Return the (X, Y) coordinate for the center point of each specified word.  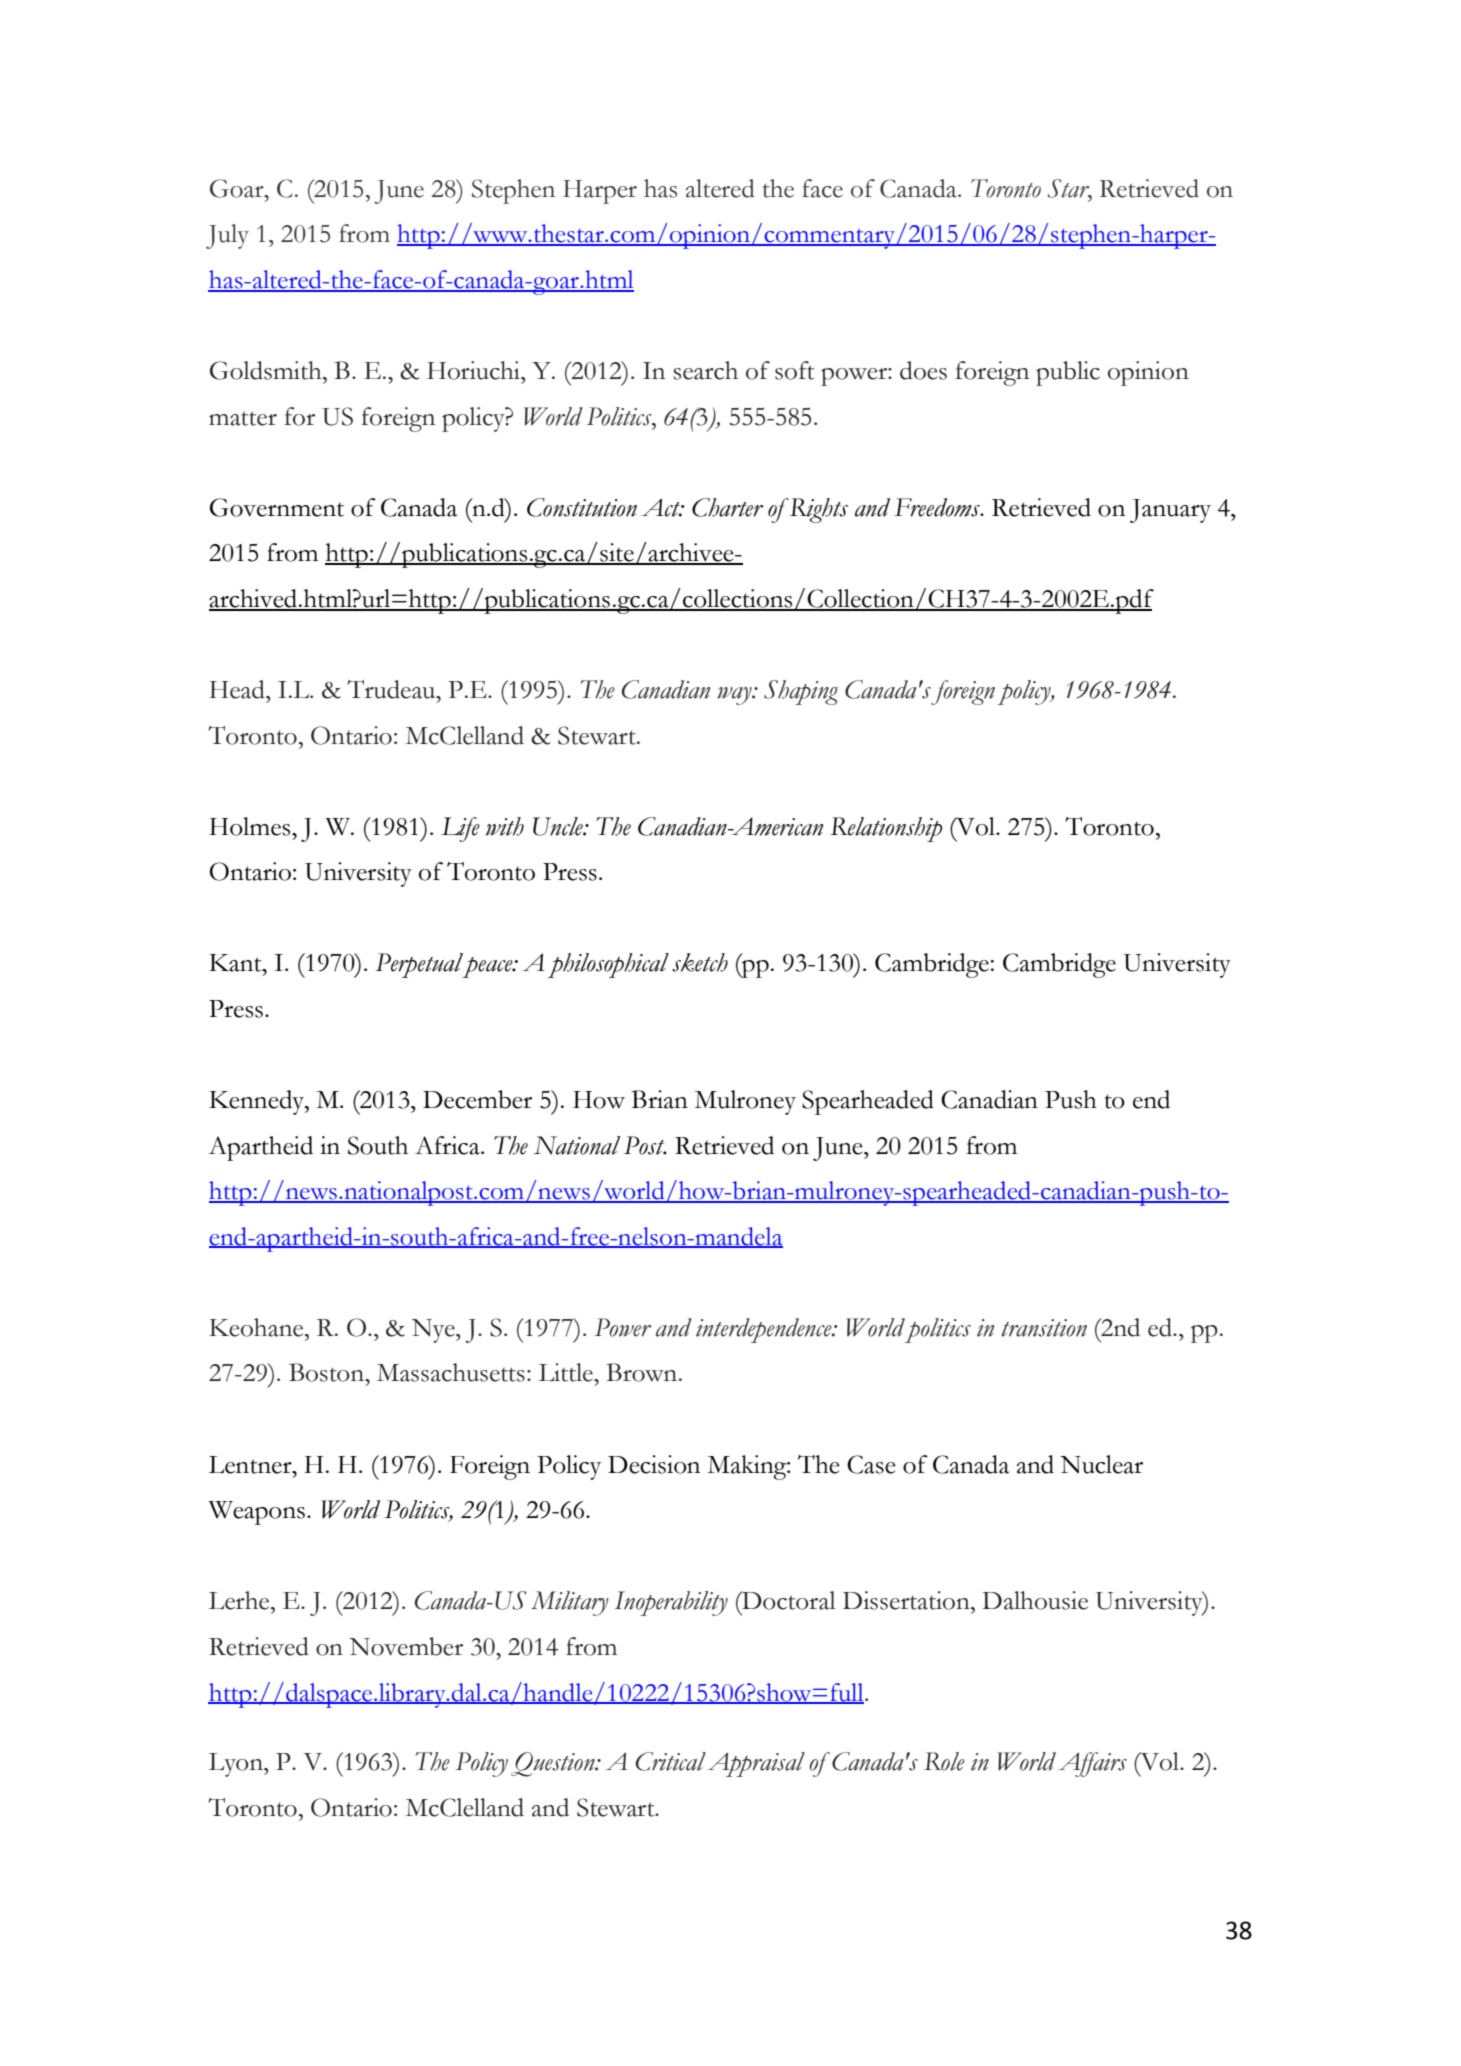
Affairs (1093, 1764)
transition (1044, 1328)
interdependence (765, 1330)
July (227, 236)
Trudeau (392, 689)
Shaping (801, 692)
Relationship (886, 829)
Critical (671, 1761)
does (923, 370)
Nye (434, 1331)
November (406, 1646)
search (705, 370)
